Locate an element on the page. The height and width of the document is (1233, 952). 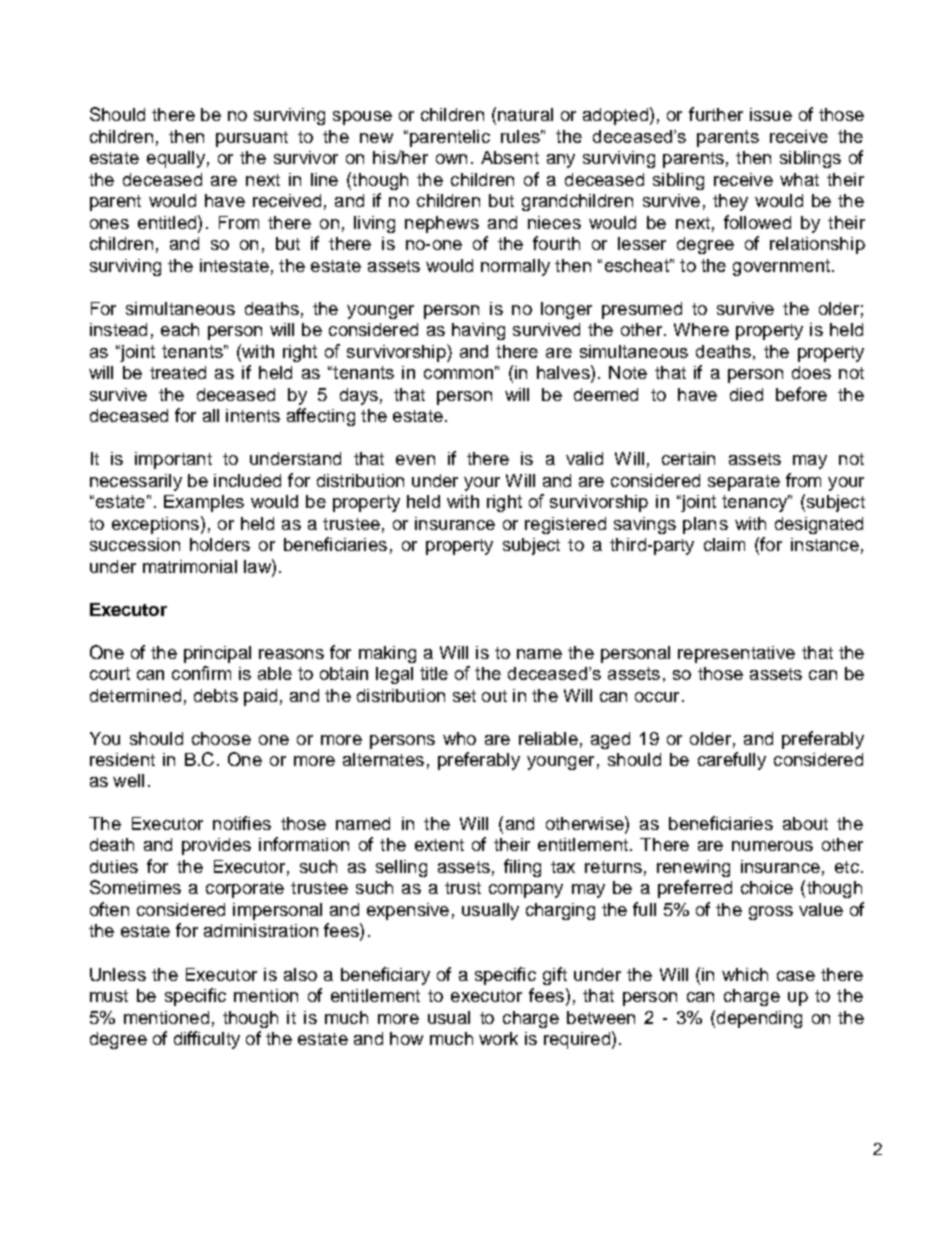
does is located at coordinates (811, 372).
